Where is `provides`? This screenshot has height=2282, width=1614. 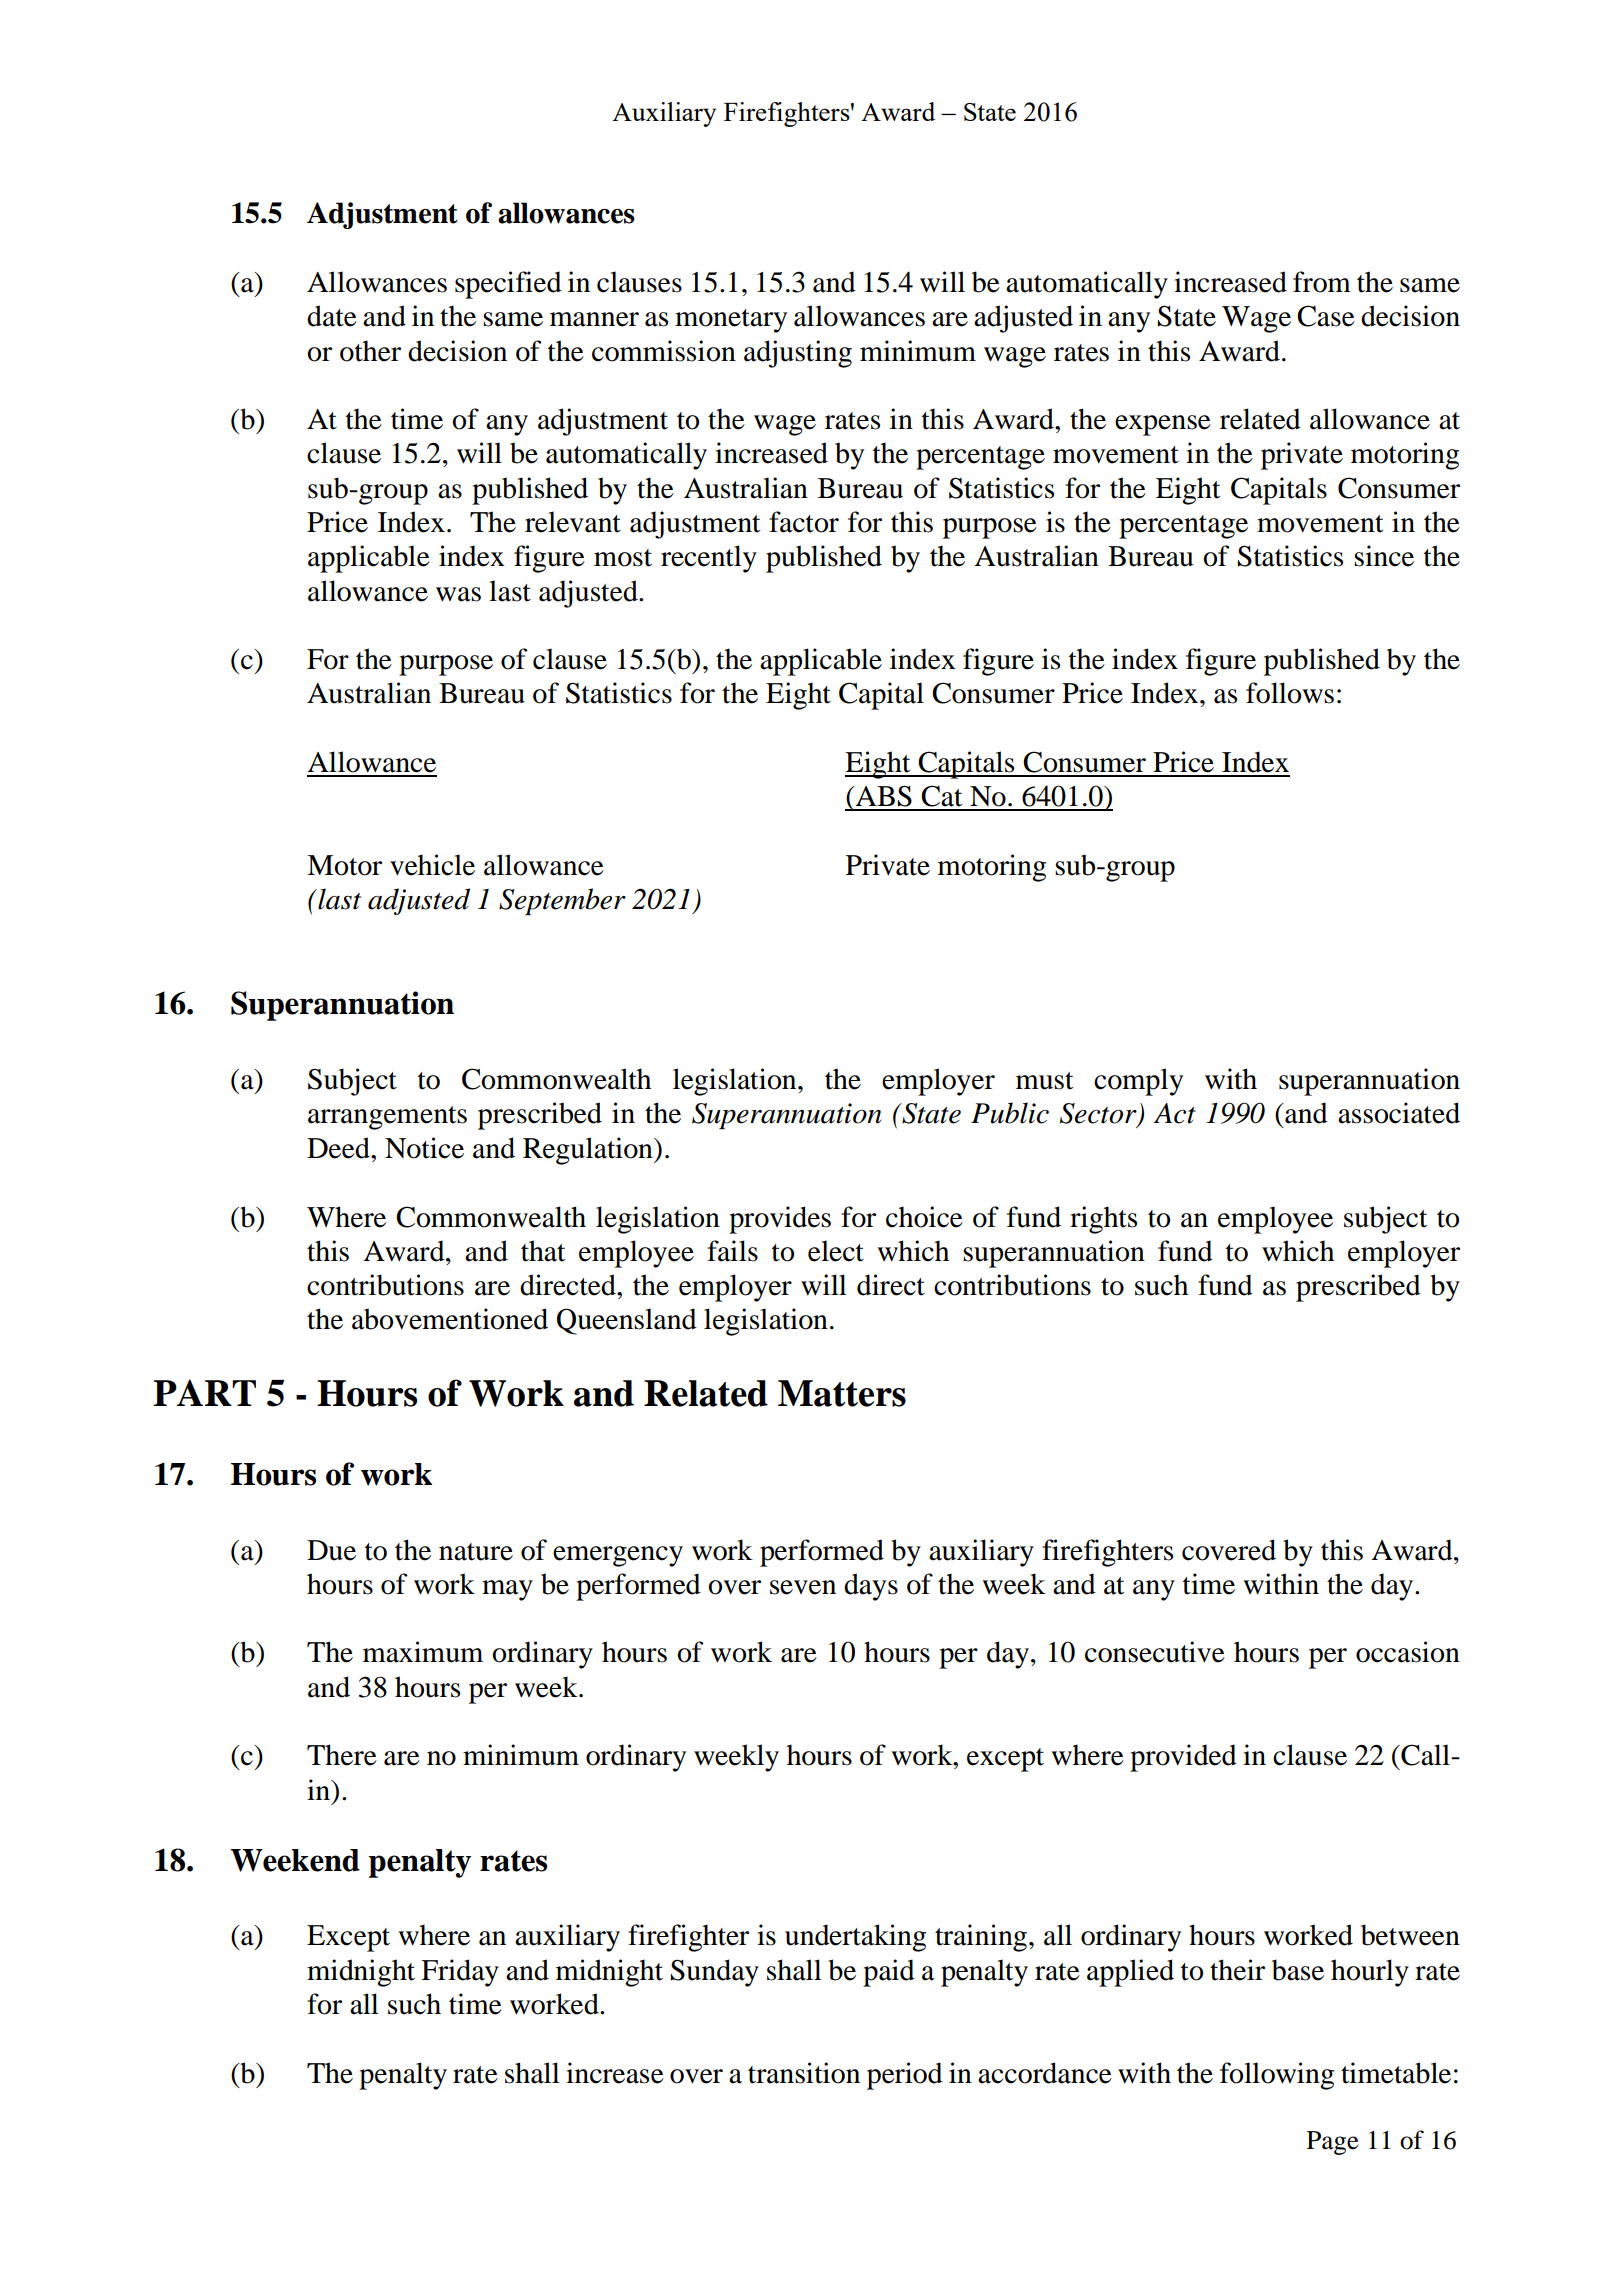 provides is located at coordinates (780, 1220).
